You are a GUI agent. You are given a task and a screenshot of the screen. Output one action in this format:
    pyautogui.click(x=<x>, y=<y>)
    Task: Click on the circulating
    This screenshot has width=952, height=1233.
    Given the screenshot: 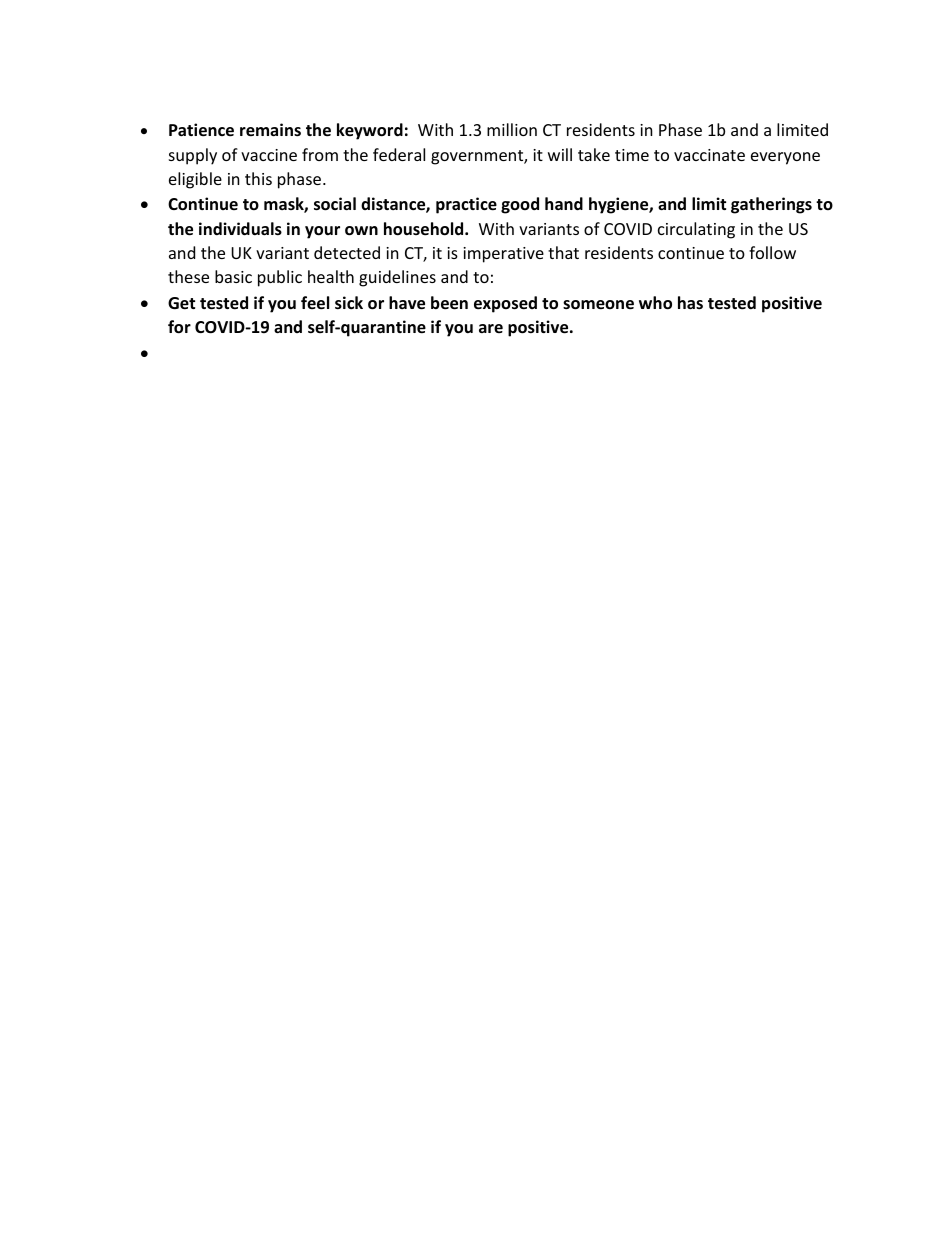 What is the action you would take?
    pyautogui.click(x=696, y=230)
